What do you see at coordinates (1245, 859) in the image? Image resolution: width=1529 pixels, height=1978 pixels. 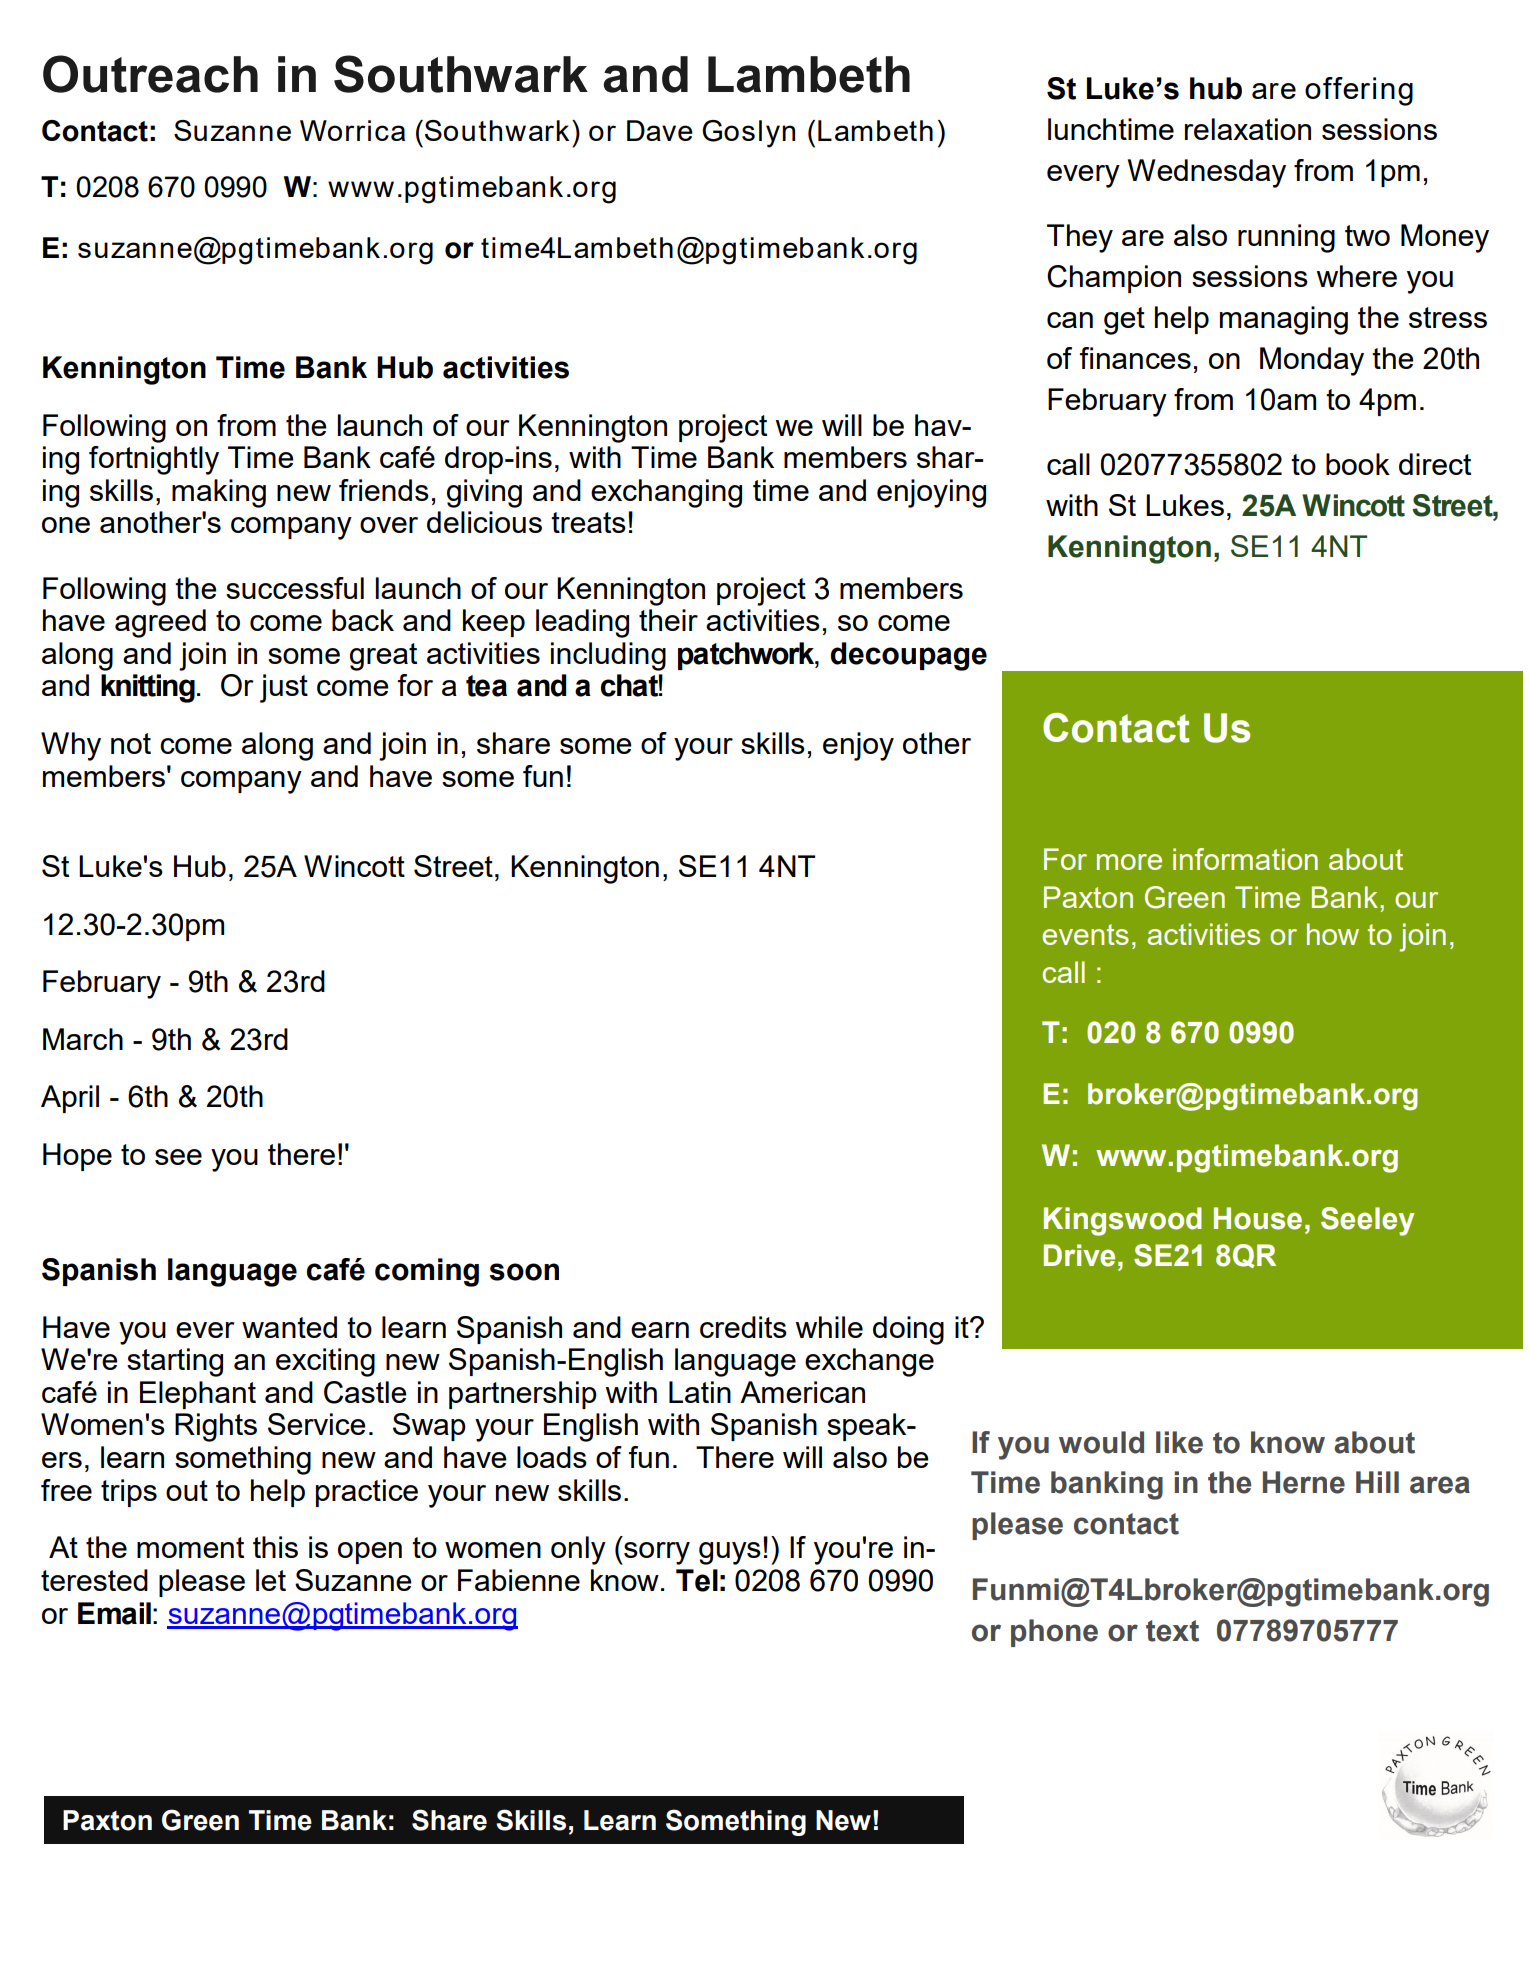 I see `information` at bounding box center [1245, 859].
